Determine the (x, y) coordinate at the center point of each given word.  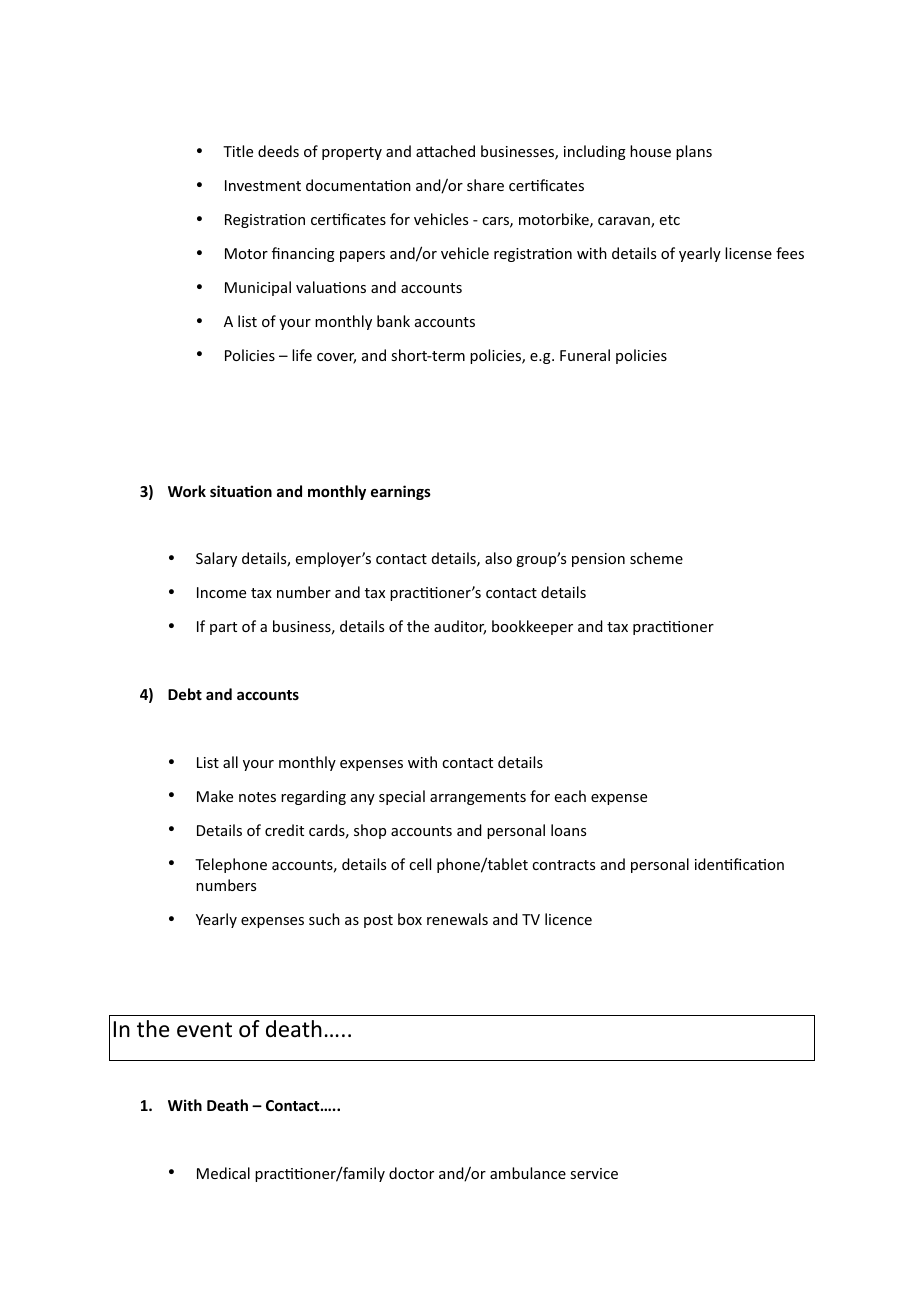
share (485, 185)
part (223, 628)
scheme (656, 558)
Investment (263, 185)
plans (694, 152)
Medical (223, 1173)
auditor (460, 627)
